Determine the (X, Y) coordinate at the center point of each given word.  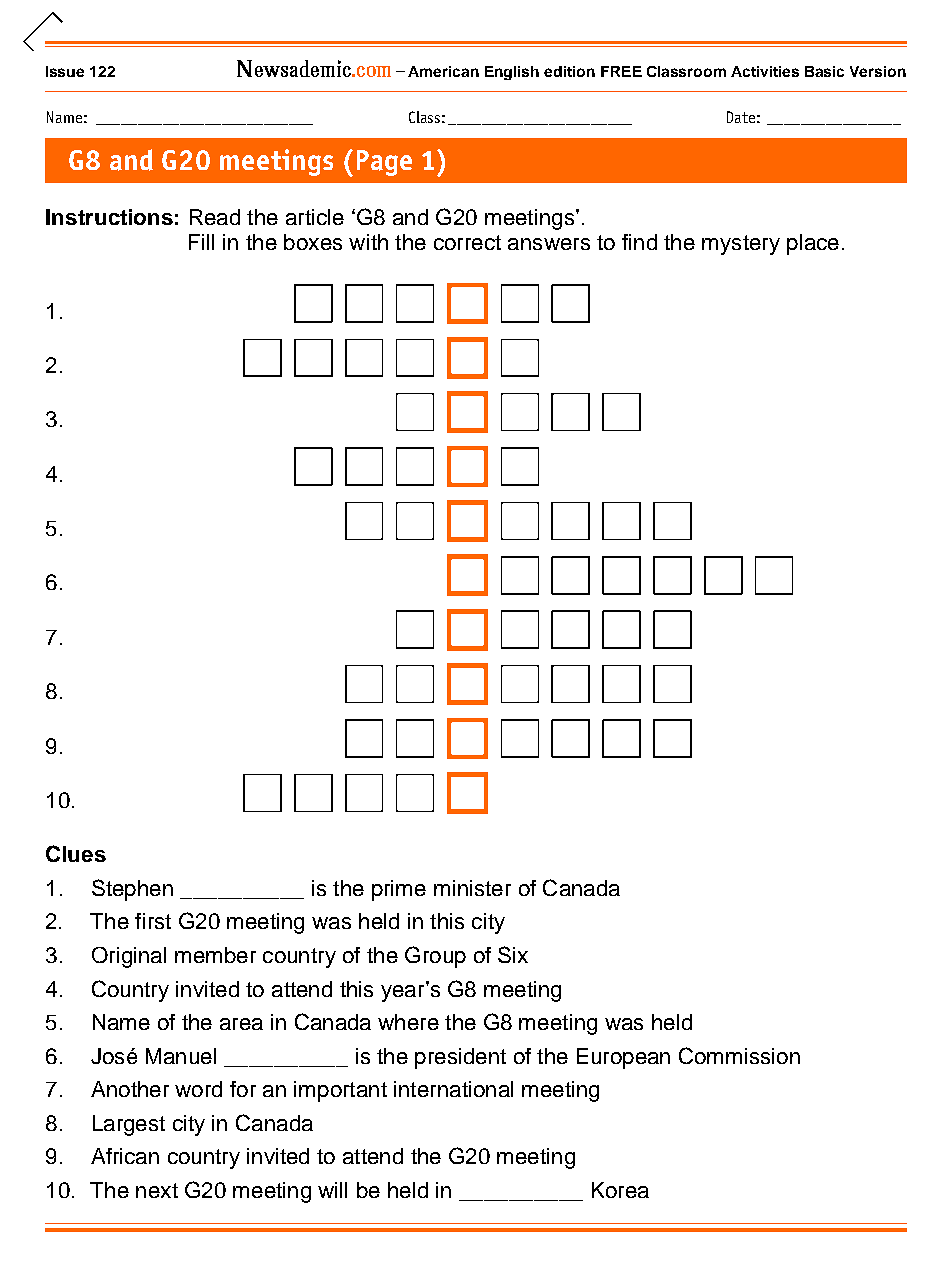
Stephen (132, 890)
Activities (765, 71)
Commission (739, 1055)
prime (399, 890)
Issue (65, 71)
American (443, 71)
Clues (76, 853)
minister (472, 888)
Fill (201, 242)
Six (513, 954)
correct (467, 242)
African (125, 1156)
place (813, 244)
